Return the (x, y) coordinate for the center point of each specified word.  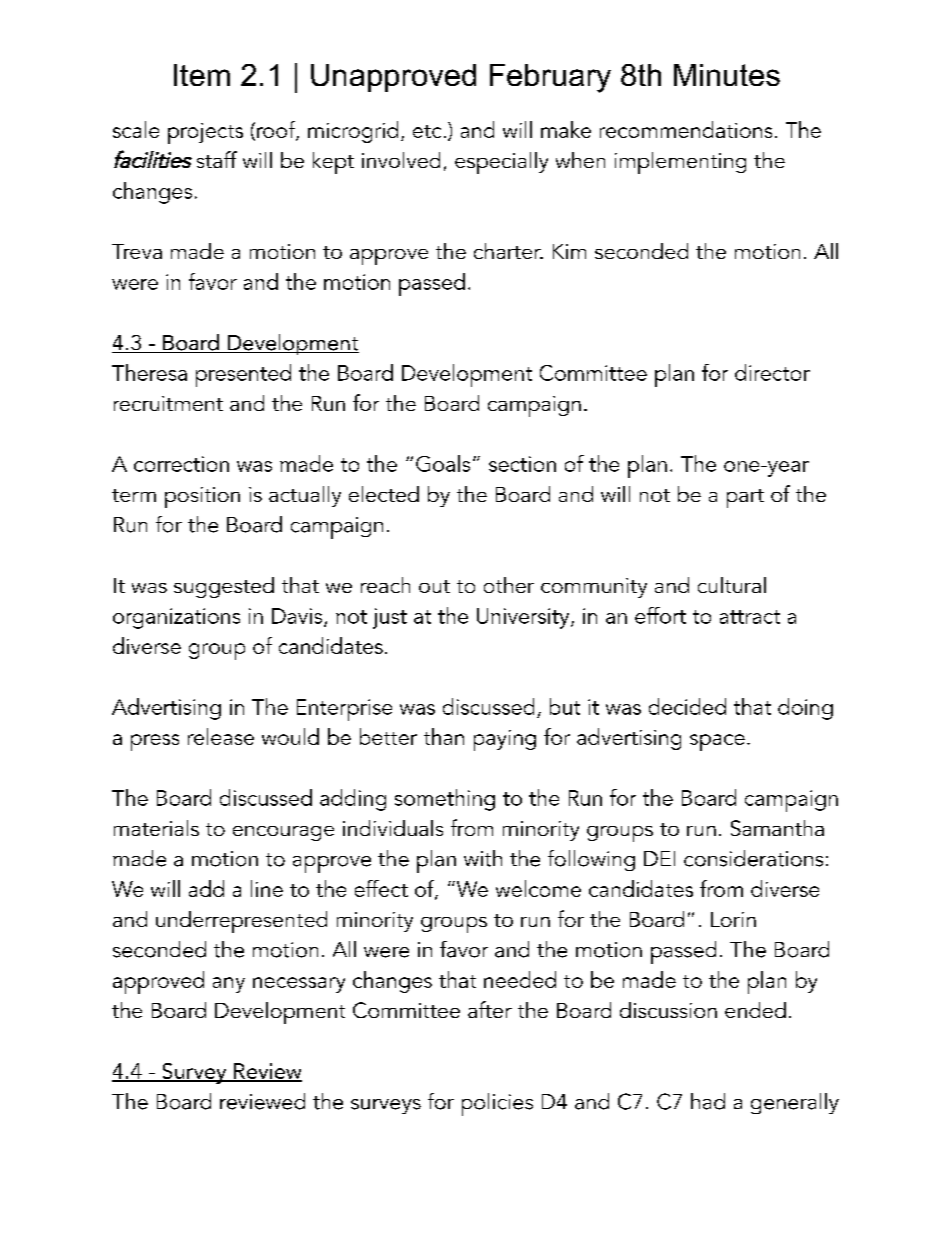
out (434, 586)
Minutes (727, 75)
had (708, 1101)
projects (205, 133)
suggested (224, 587)
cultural (732, 585)
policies (497, 1104)
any (229, 985)
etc (427, 131)
